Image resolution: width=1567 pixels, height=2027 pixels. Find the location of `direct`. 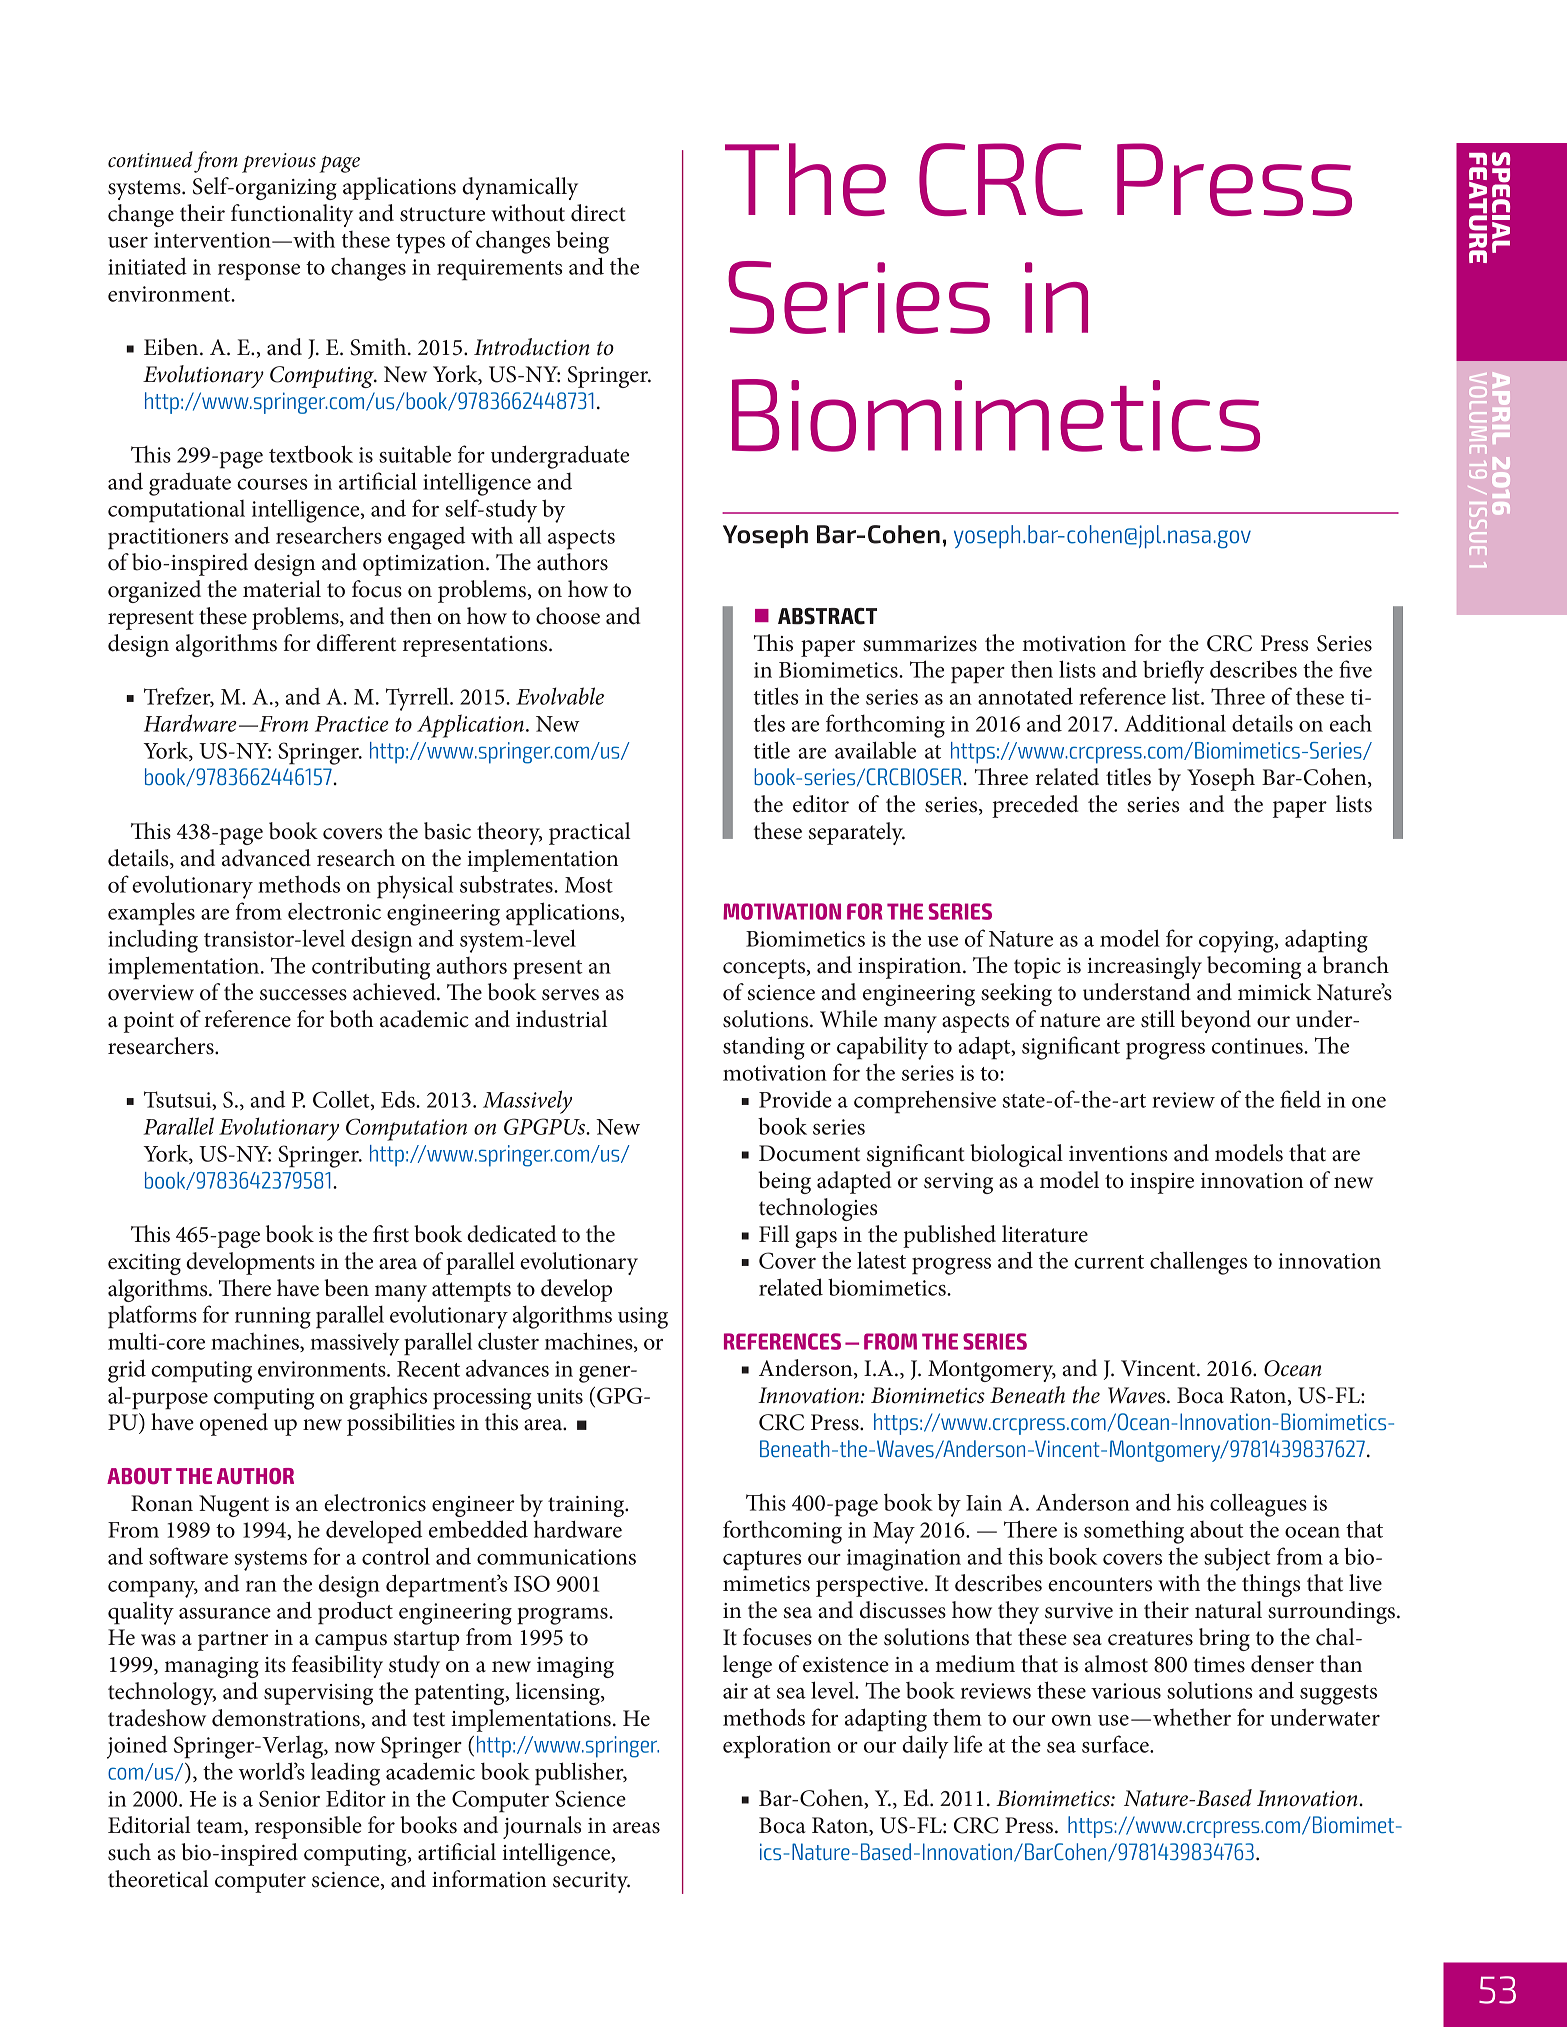

direct is located at coordinates (598, 213).
